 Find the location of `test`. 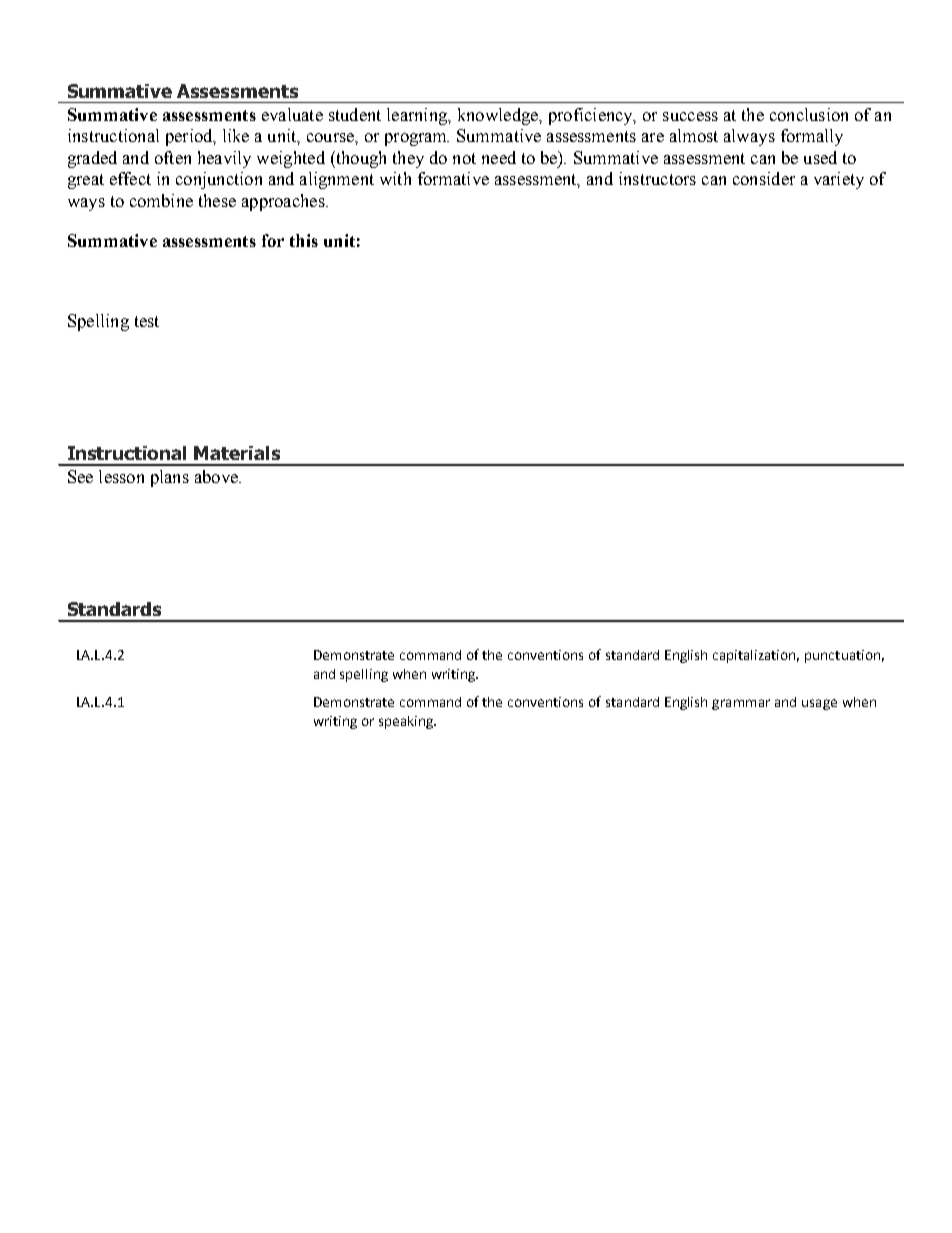

test is located at coordinates (147, 321).
